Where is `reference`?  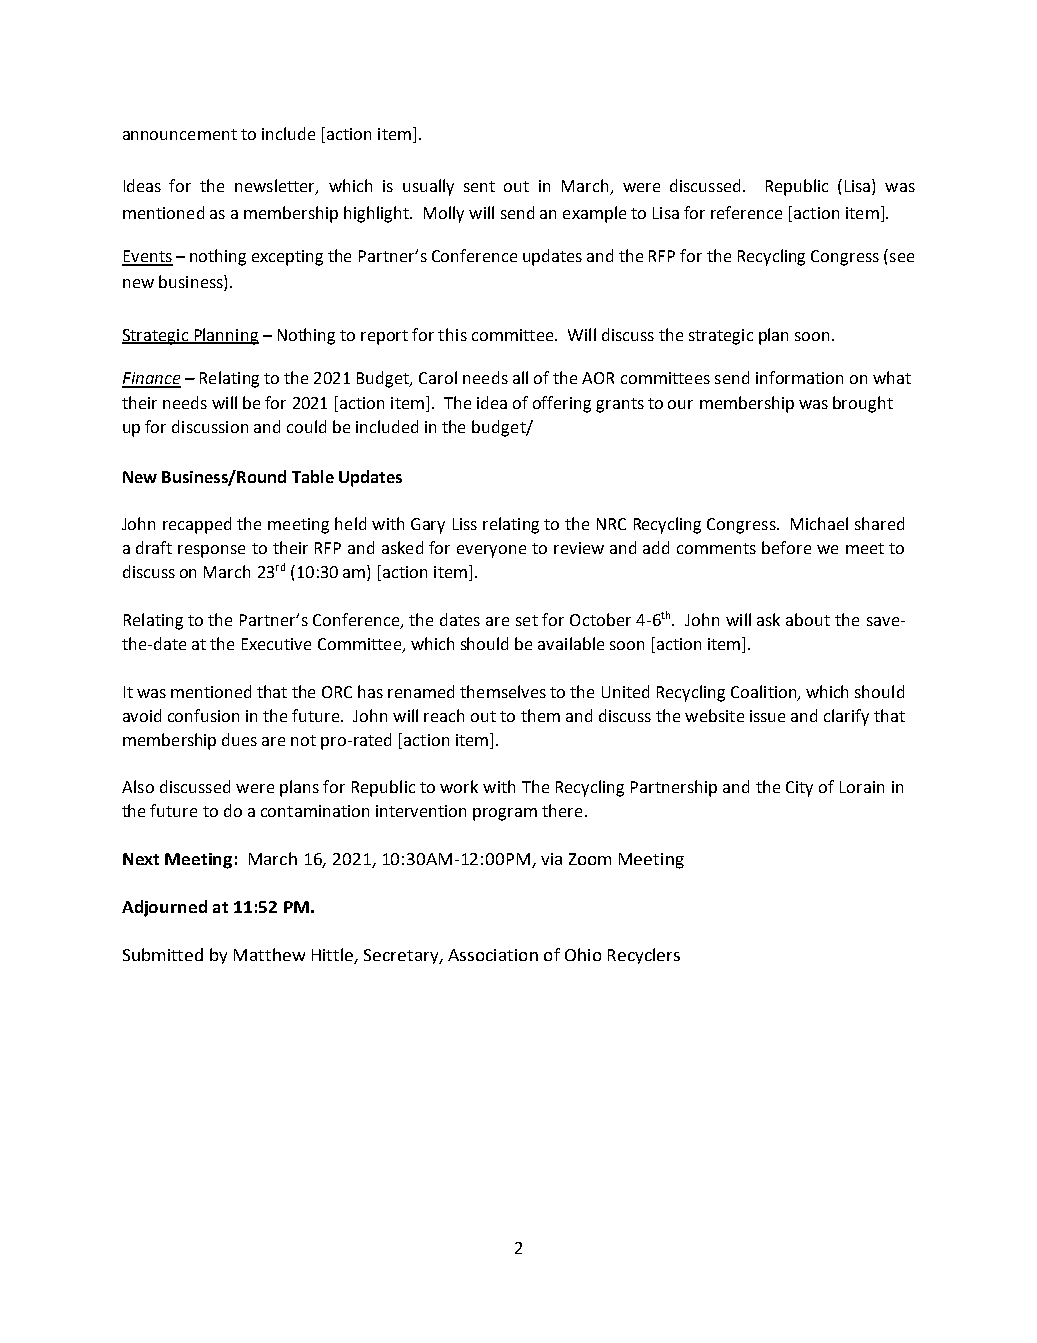 reference is located at coordinates (746, 212).
